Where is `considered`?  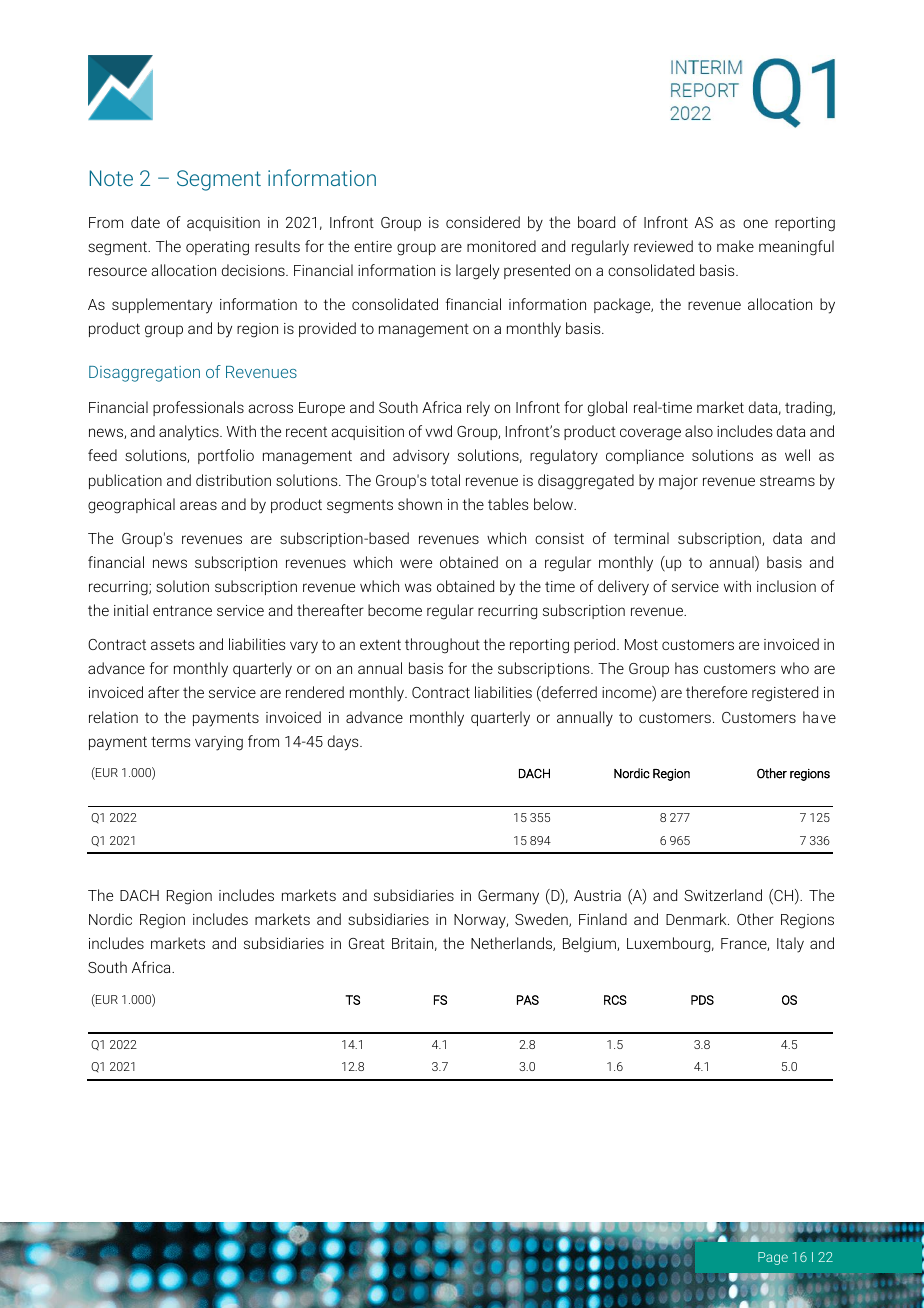
considered is located at coordinates (483, 222).
